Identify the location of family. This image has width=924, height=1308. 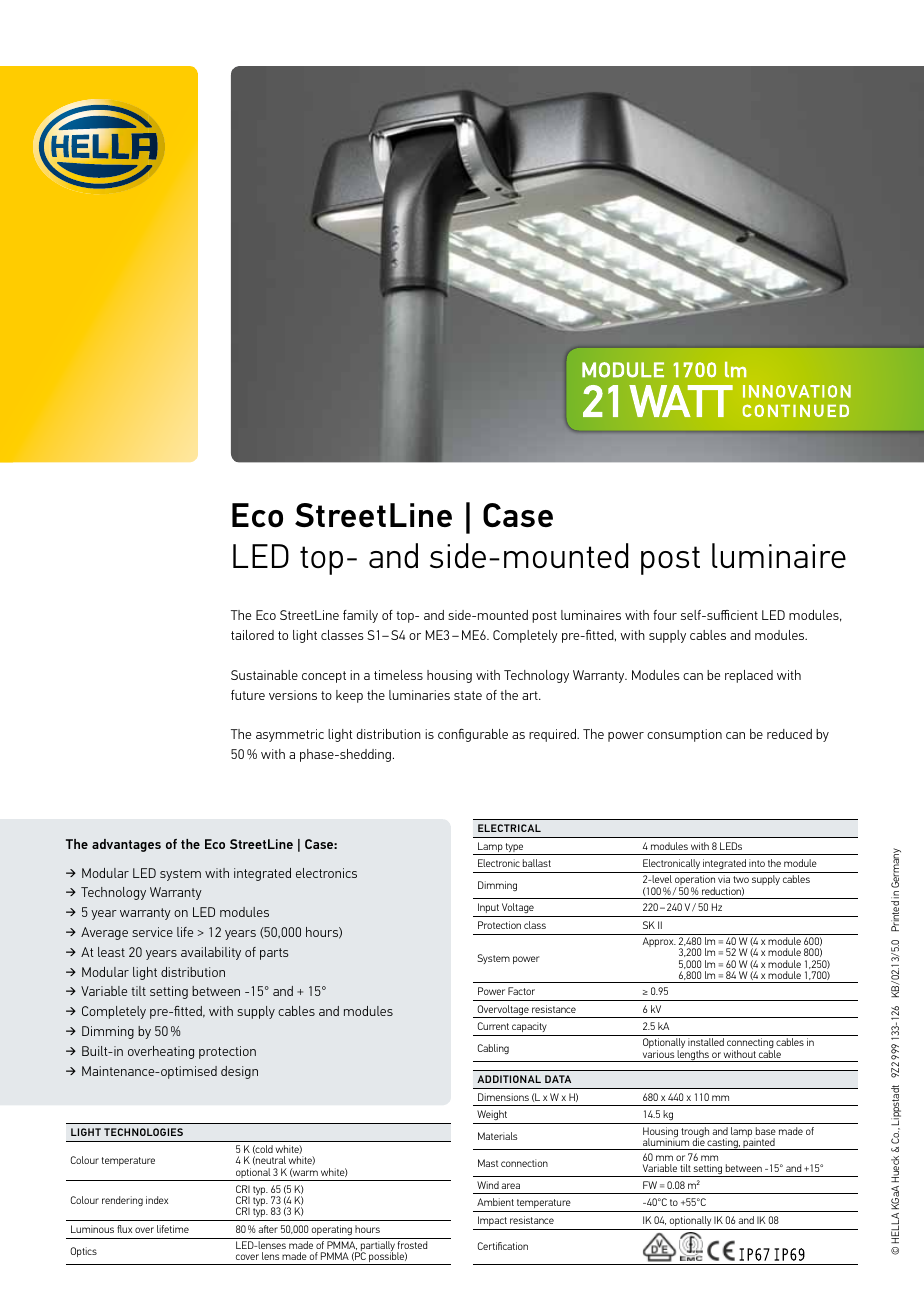
(360, 616).
